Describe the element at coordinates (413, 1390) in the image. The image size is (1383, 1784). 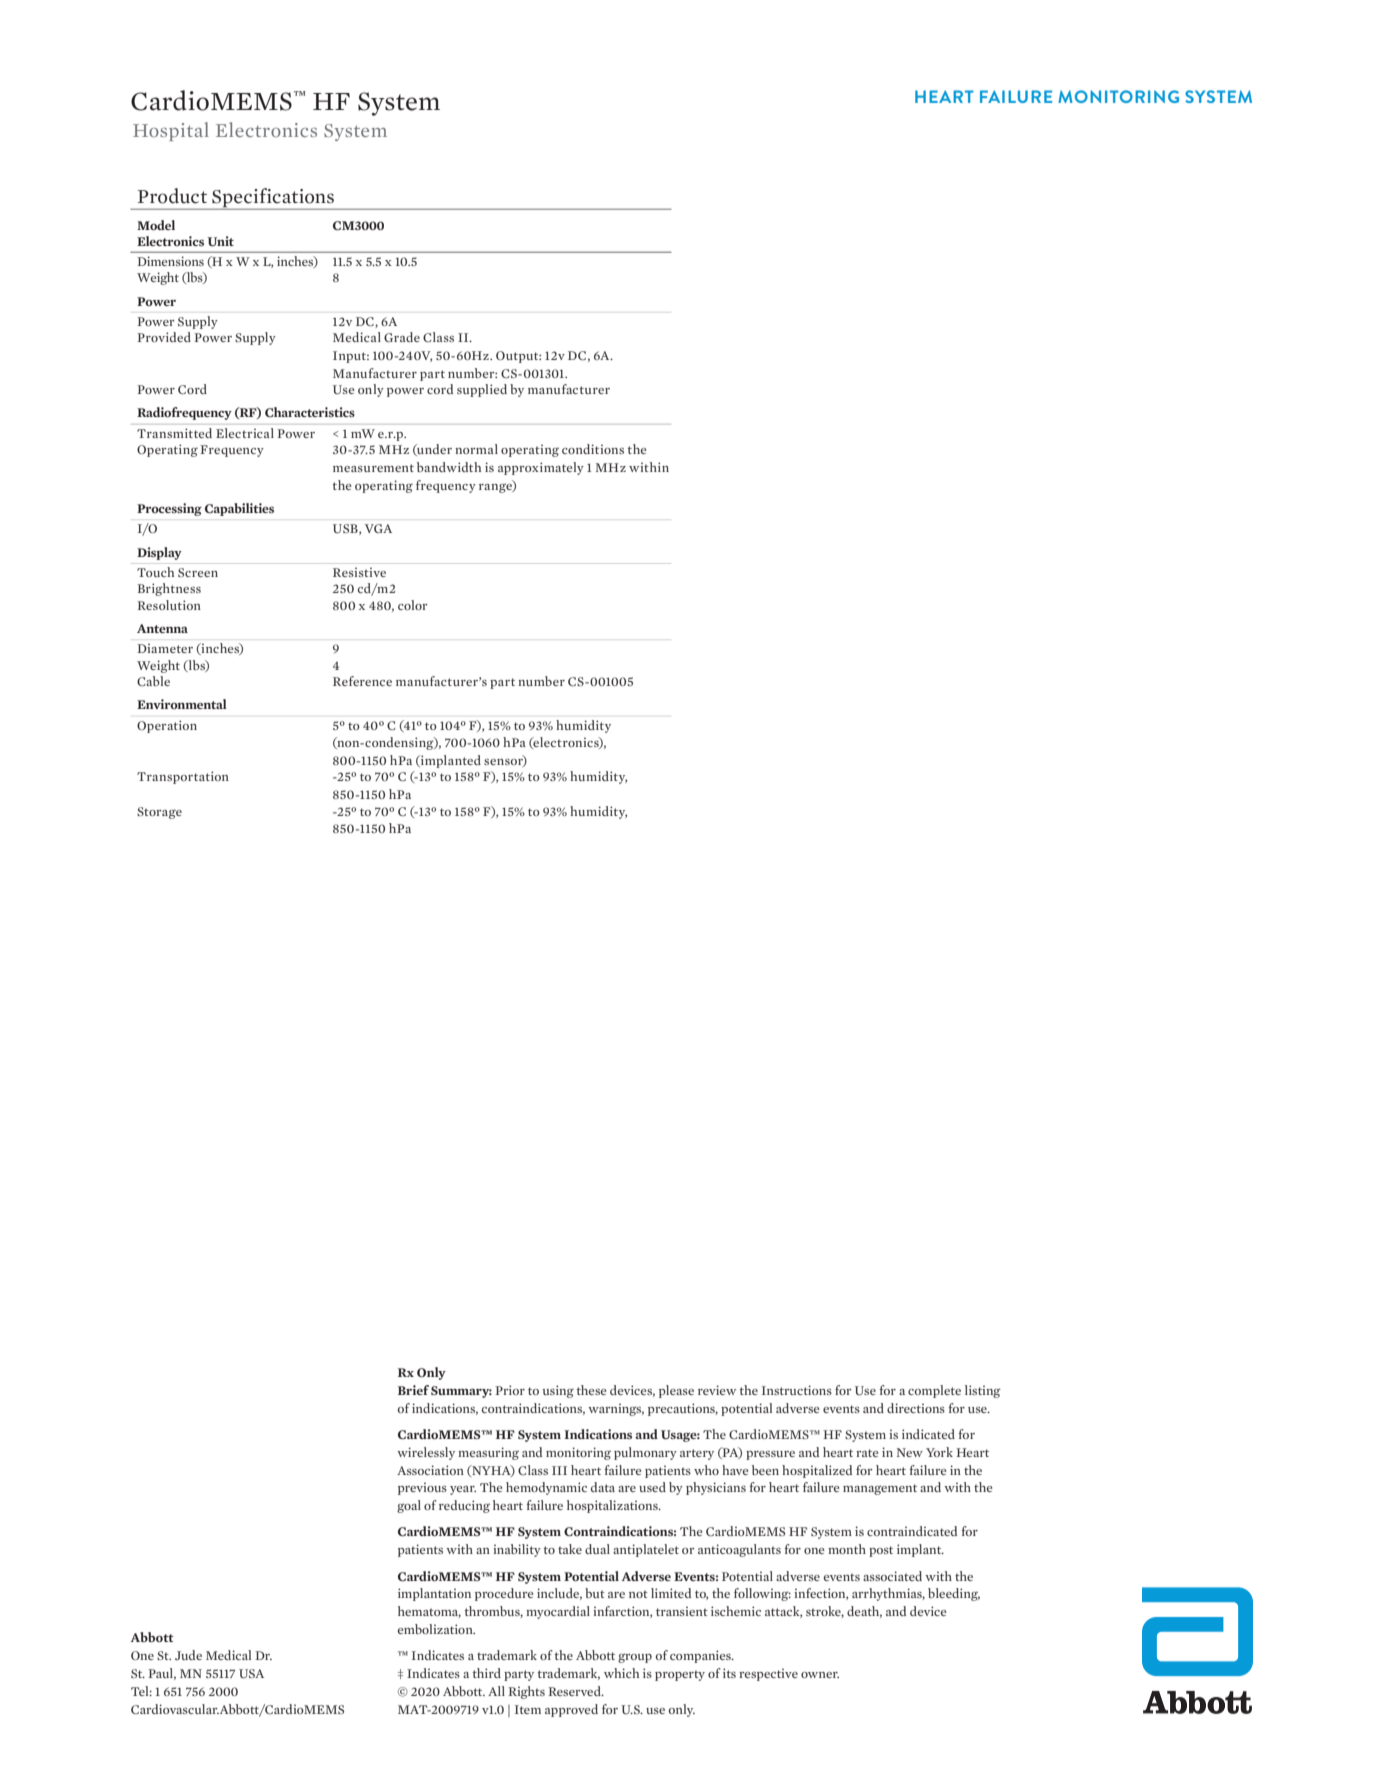
I see `Brief` at that location.
